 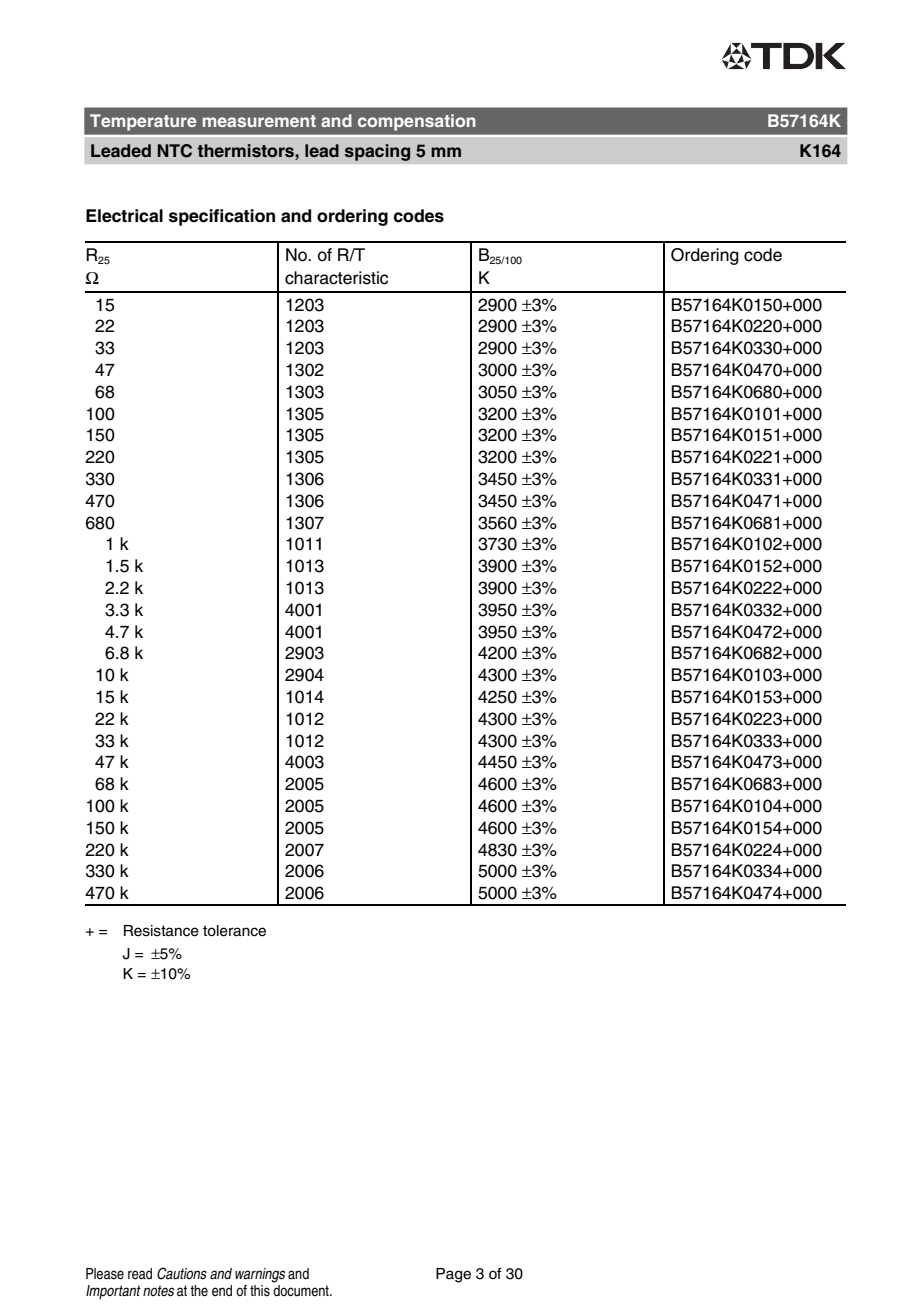 What do you see at coordinates (453, 1275) in the document?
I see `Page` at bounding box center [453, 1275].
